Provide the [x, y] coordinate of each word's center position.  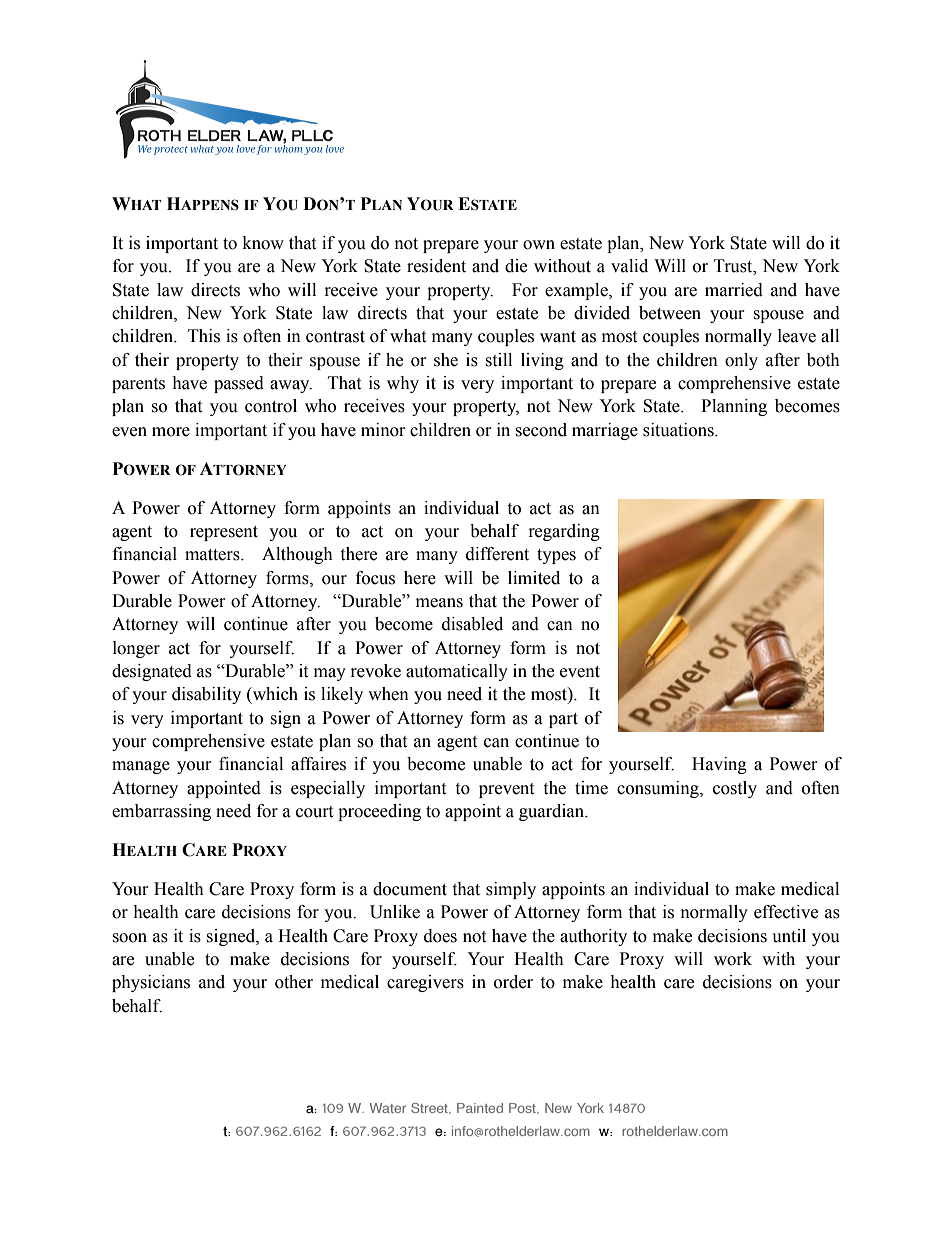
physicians [151, 983]
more [171, 432]
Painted [480, 1108]
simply [511, 890]
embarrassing [161, 812]
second [541, 430]
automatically [457, 672]
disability [206, 695]
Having [719, 765]
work [733, 959]
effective [786, 912]
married [734, 290]
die [516, 266]
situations [679, 430]
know [263, 243]
